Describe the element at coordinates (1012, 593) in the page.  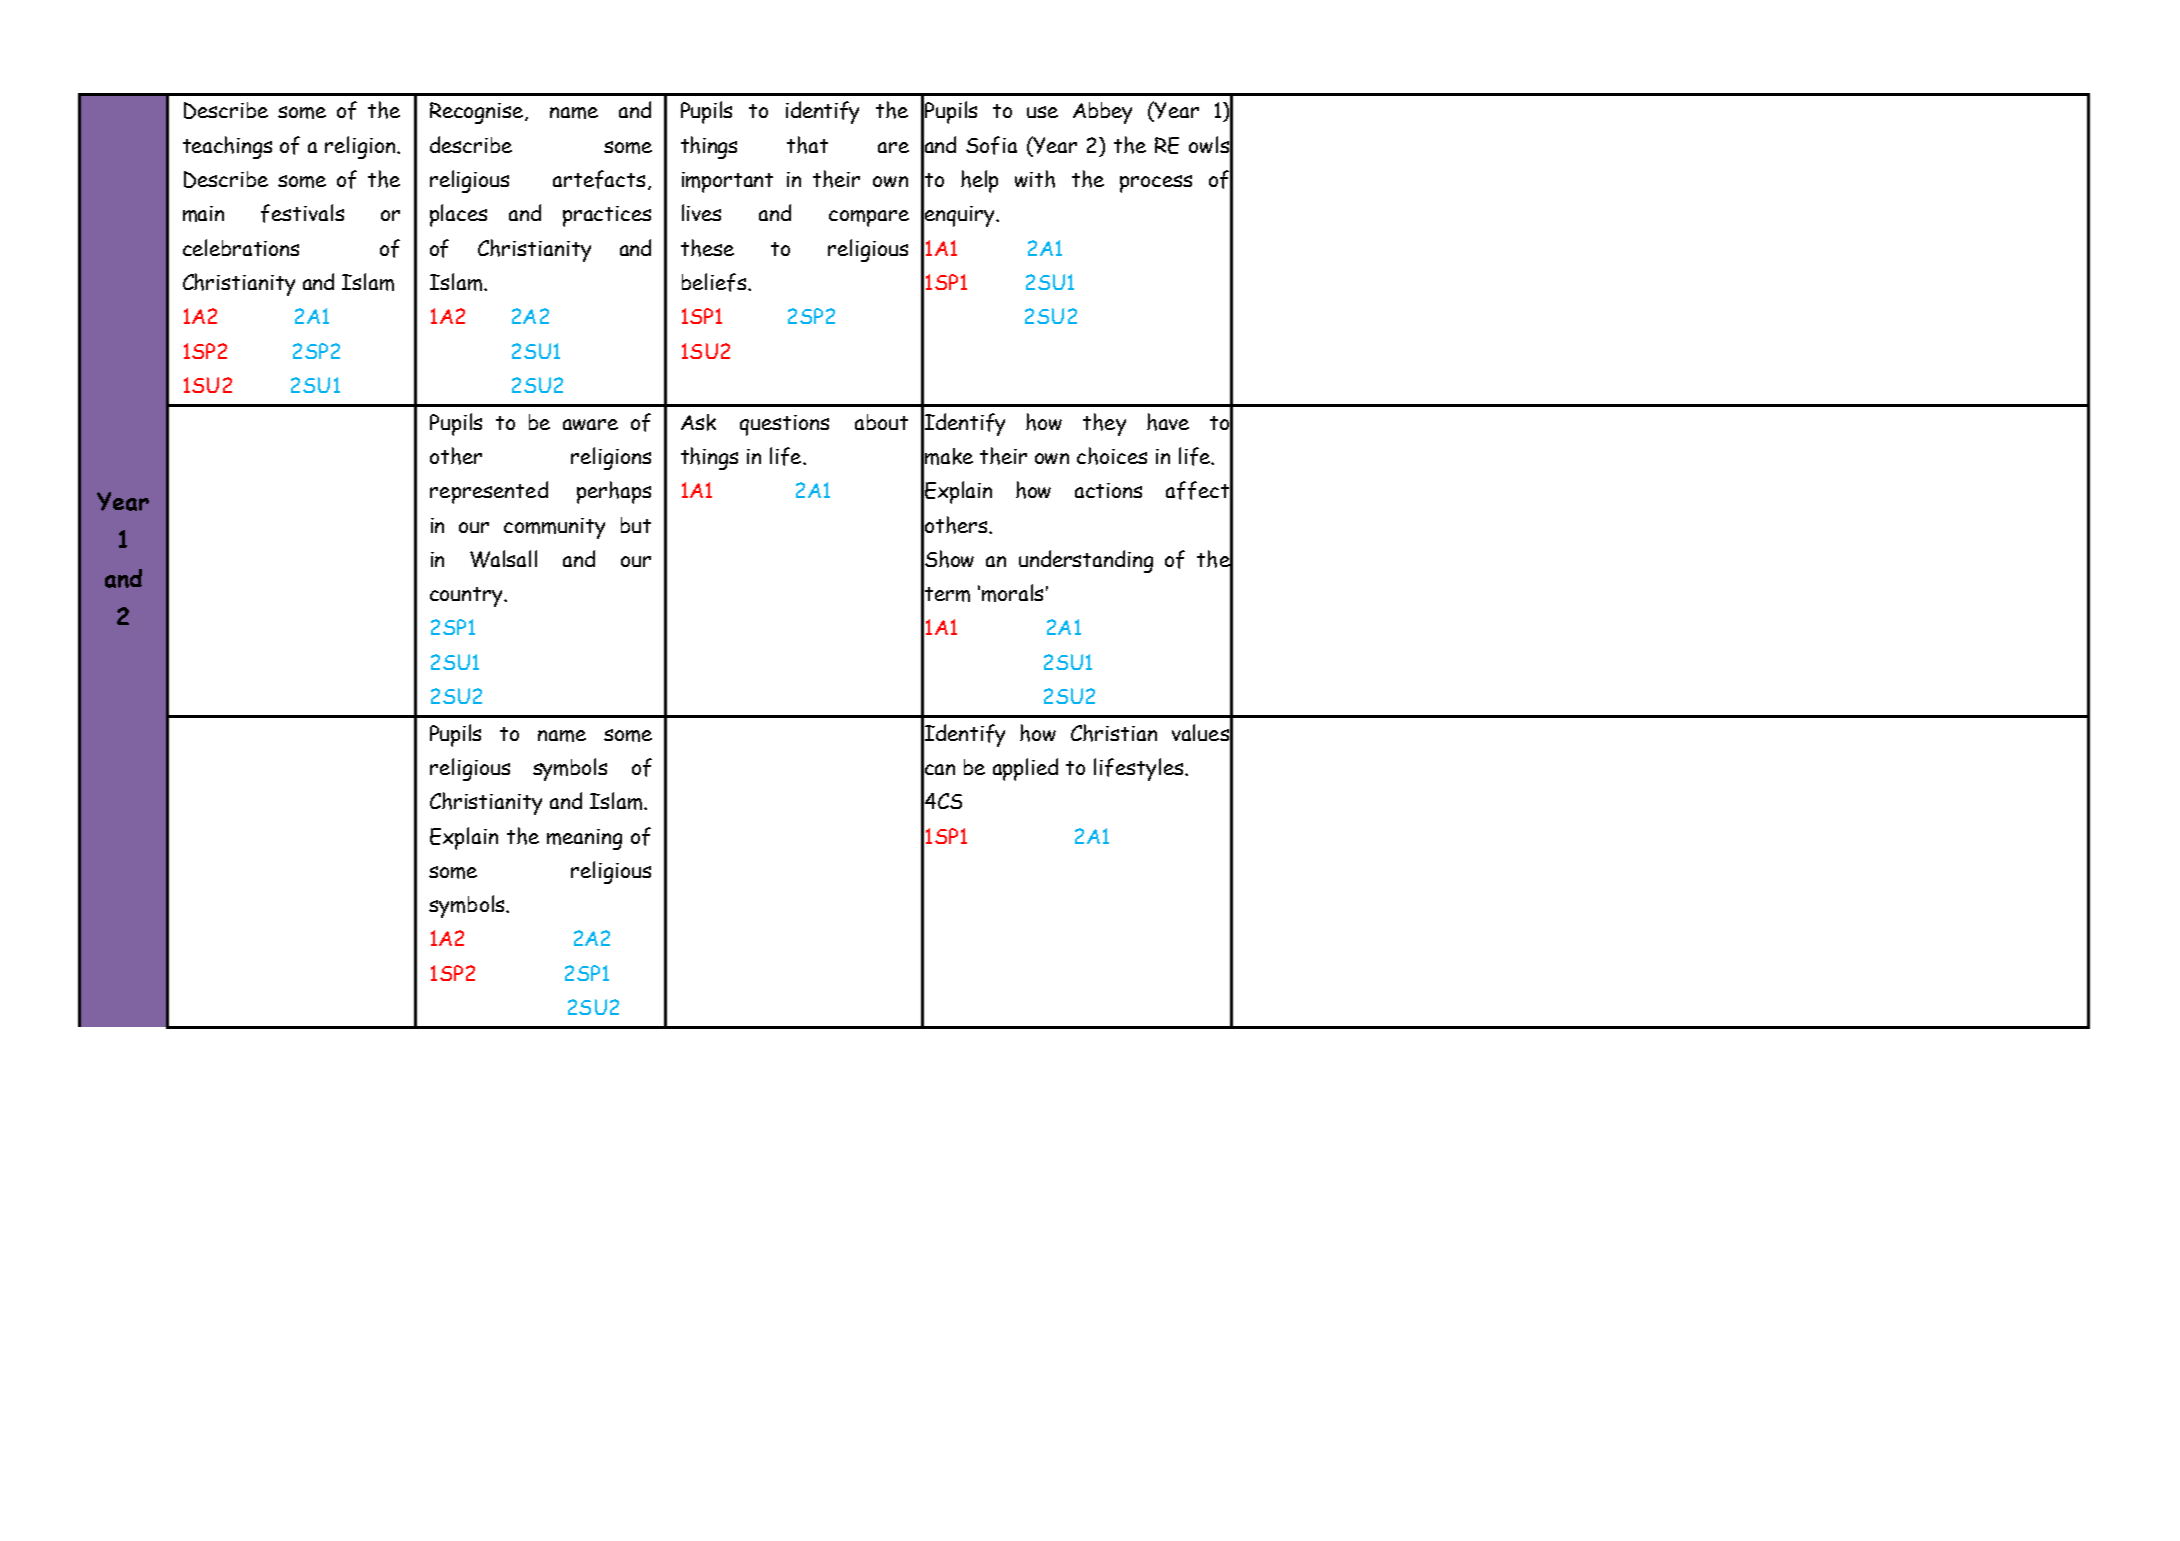
I see `morals` at that location.
